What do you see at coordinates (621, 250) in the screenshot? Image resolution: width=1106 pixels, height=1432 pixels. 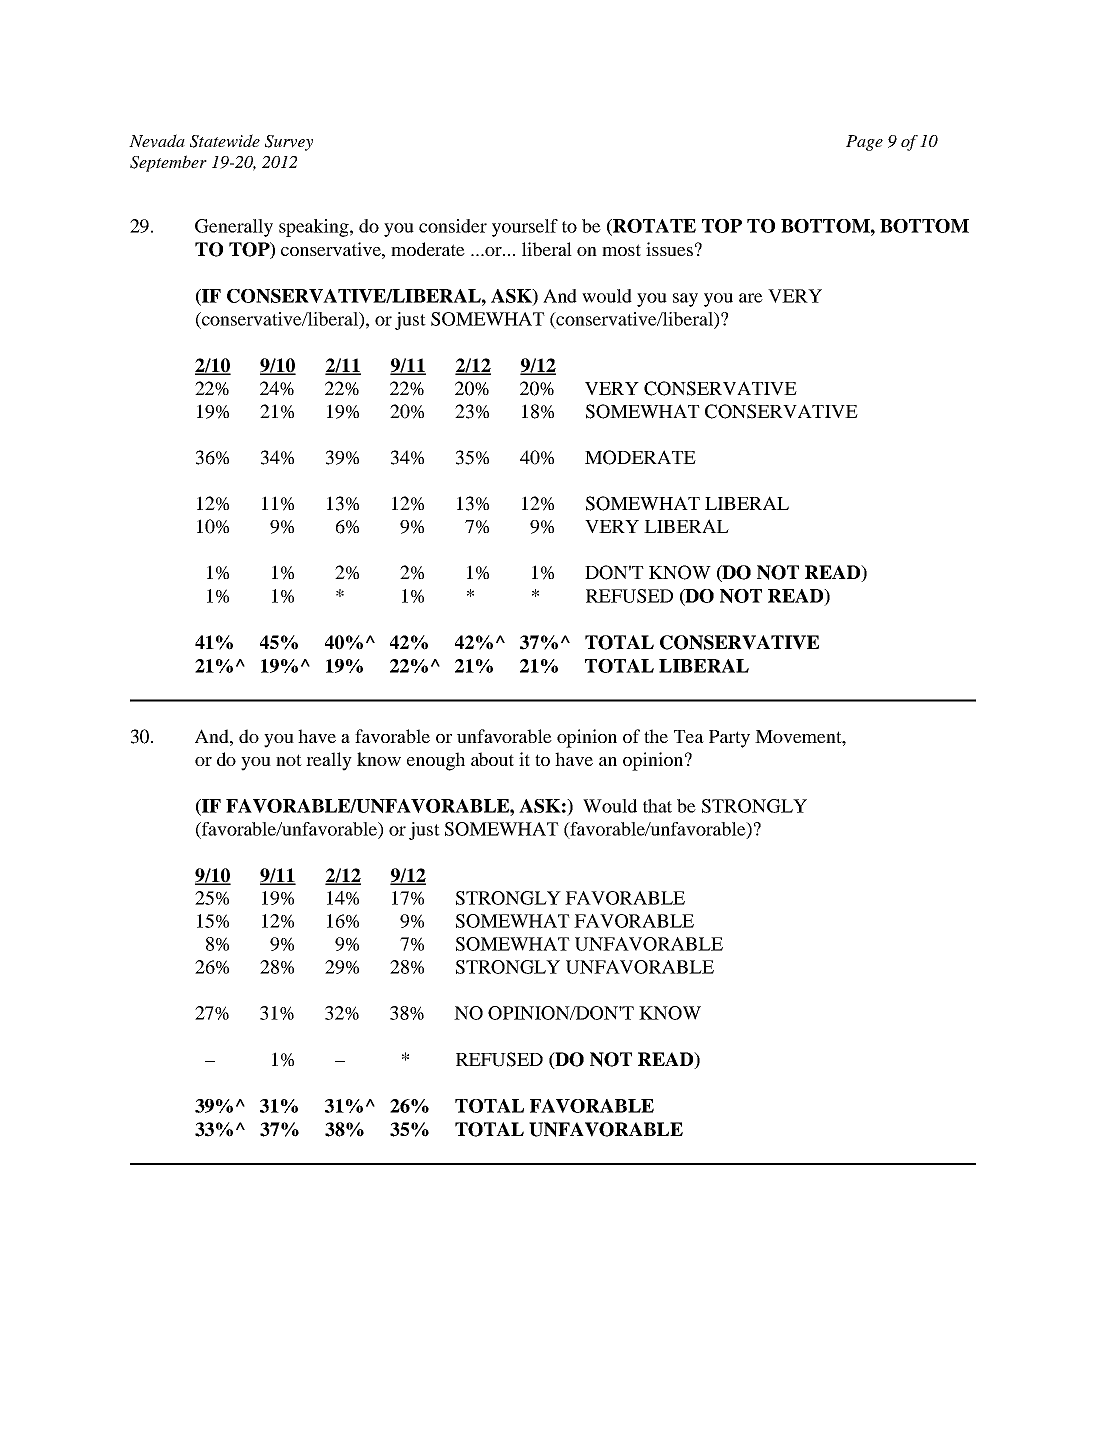 I see `most` at bounding box center [621, 250].
